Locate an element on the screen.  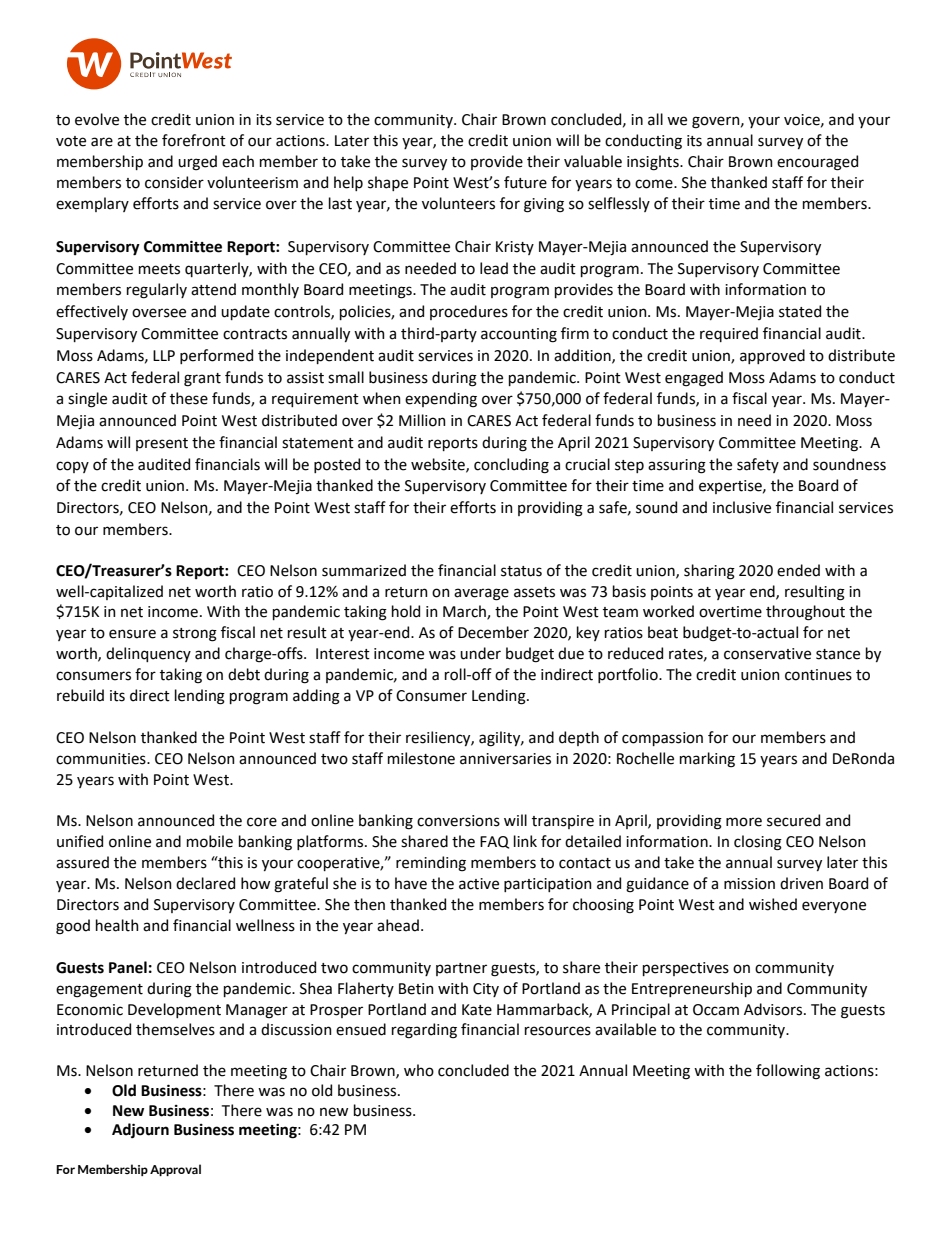
encouraged is located at coordinates (817, 163).
